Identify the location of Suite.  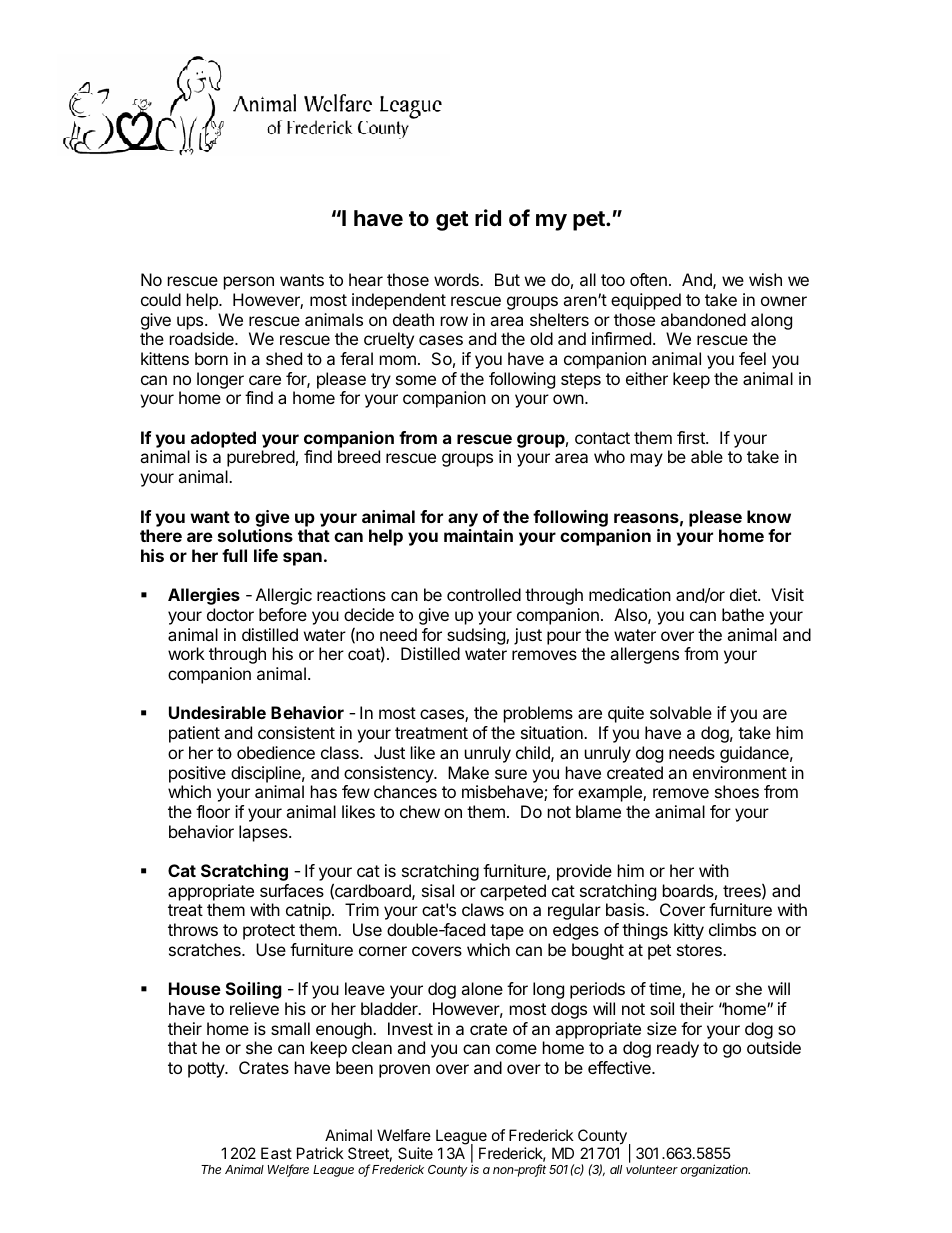
(415, 1153).
